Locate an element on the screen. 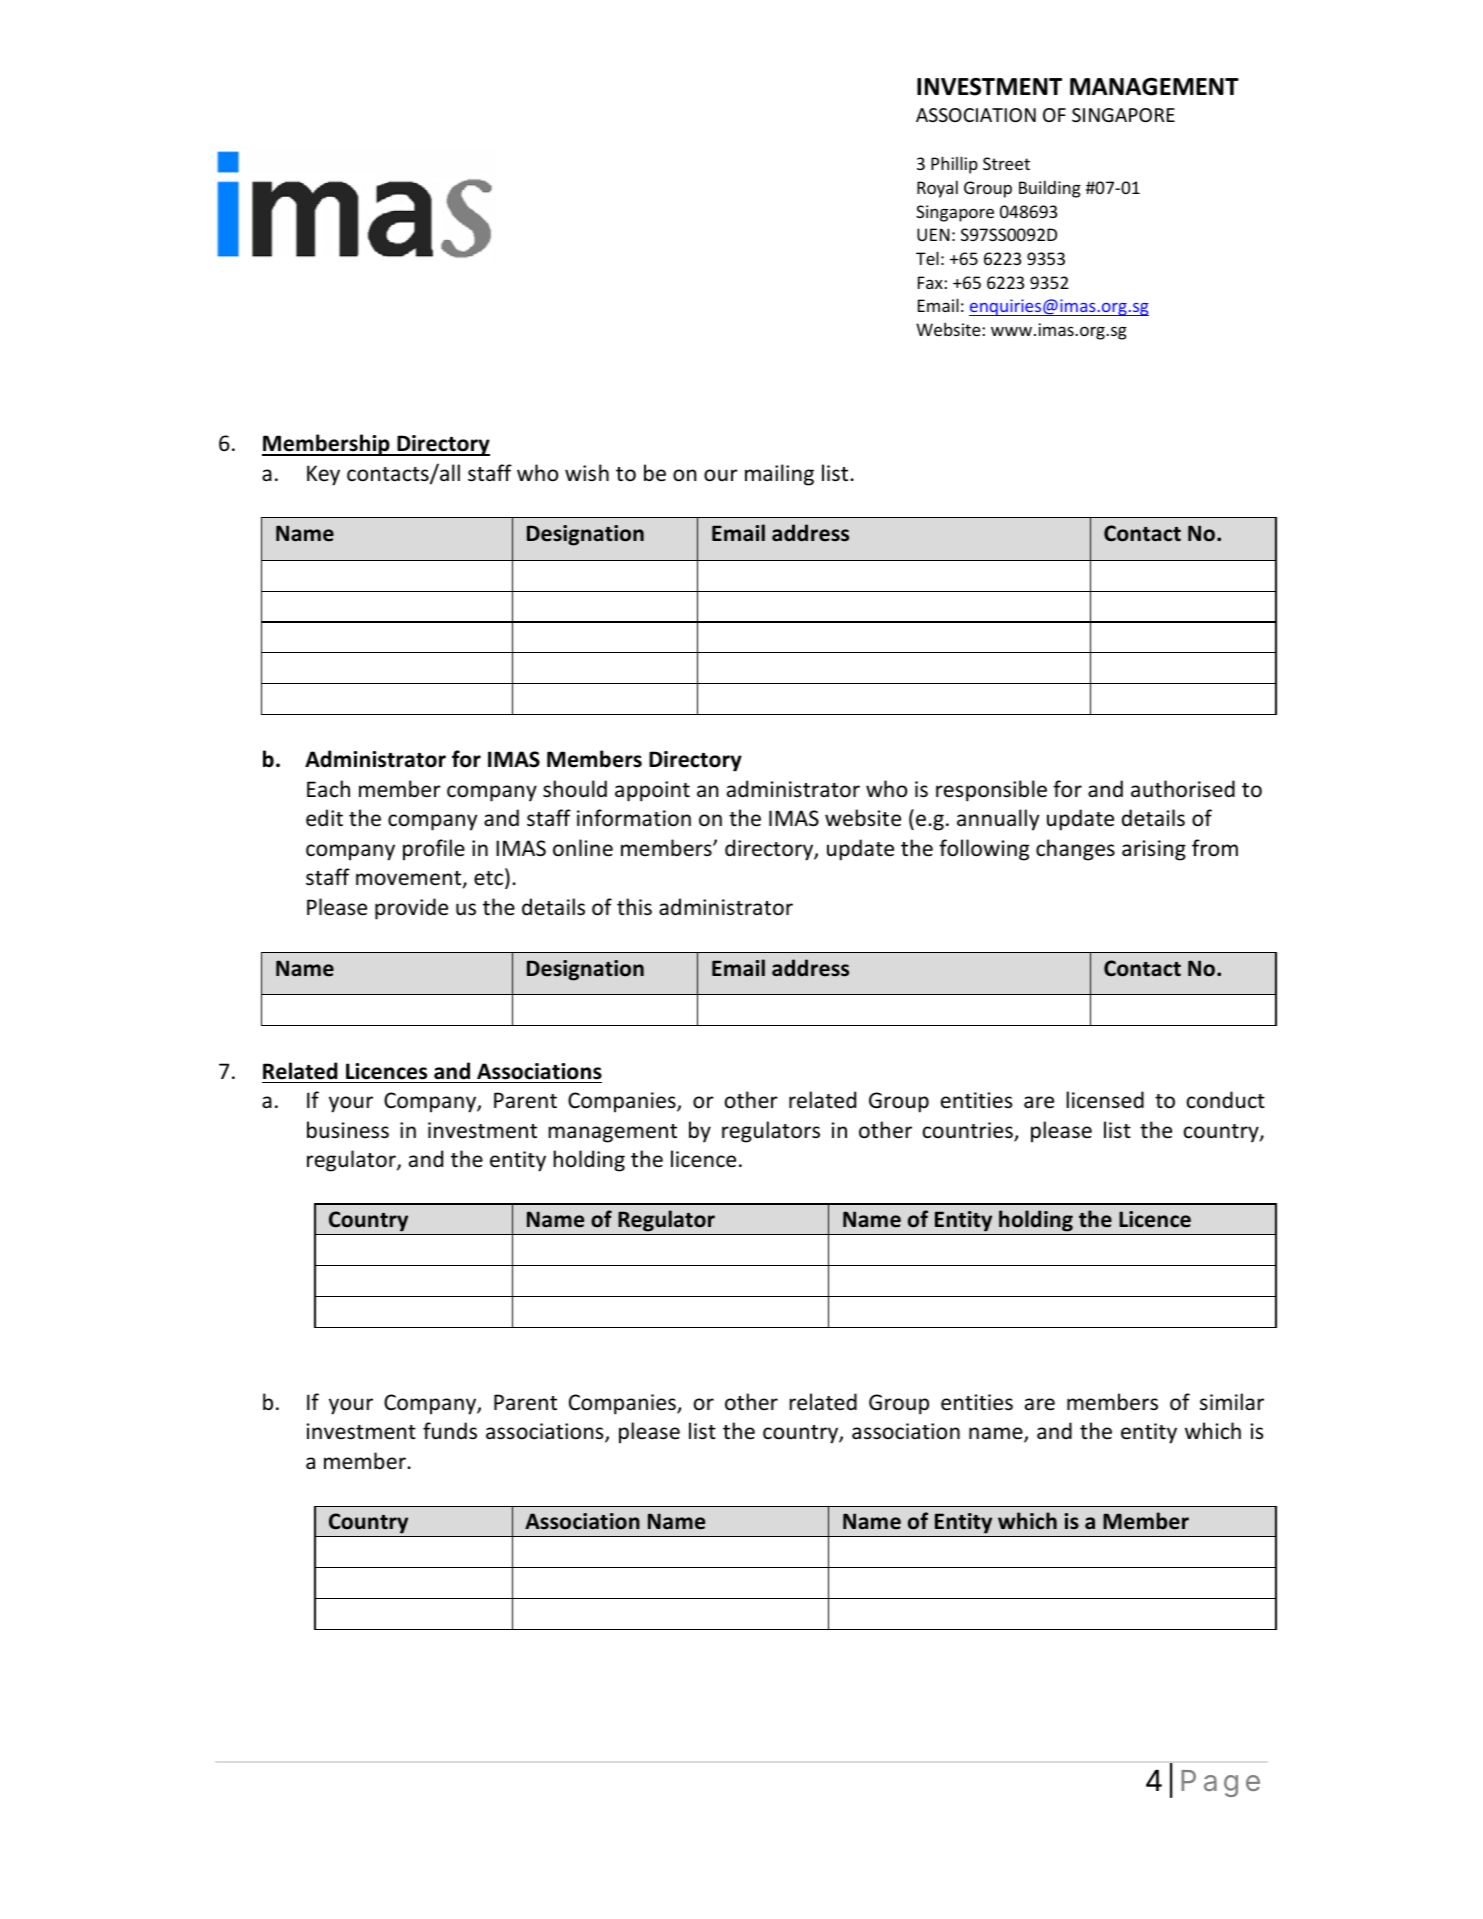 The image size is (1483, 1919). authorised is located at coordinates (1183, 789).
